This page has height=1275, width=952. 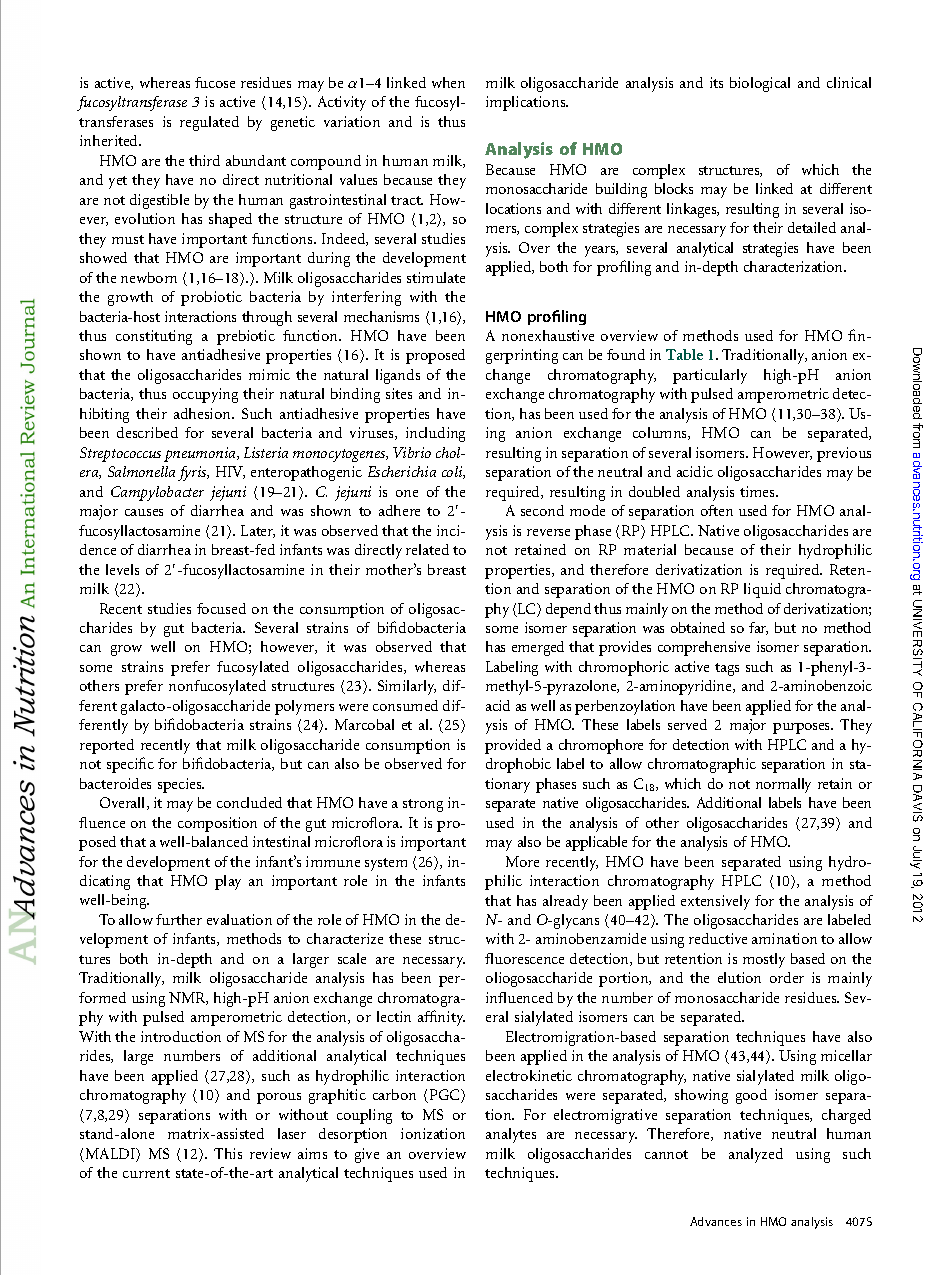 What do you see at coordinates (448, 82) in the page?
I see `when` at bounding box center [448, 82].
